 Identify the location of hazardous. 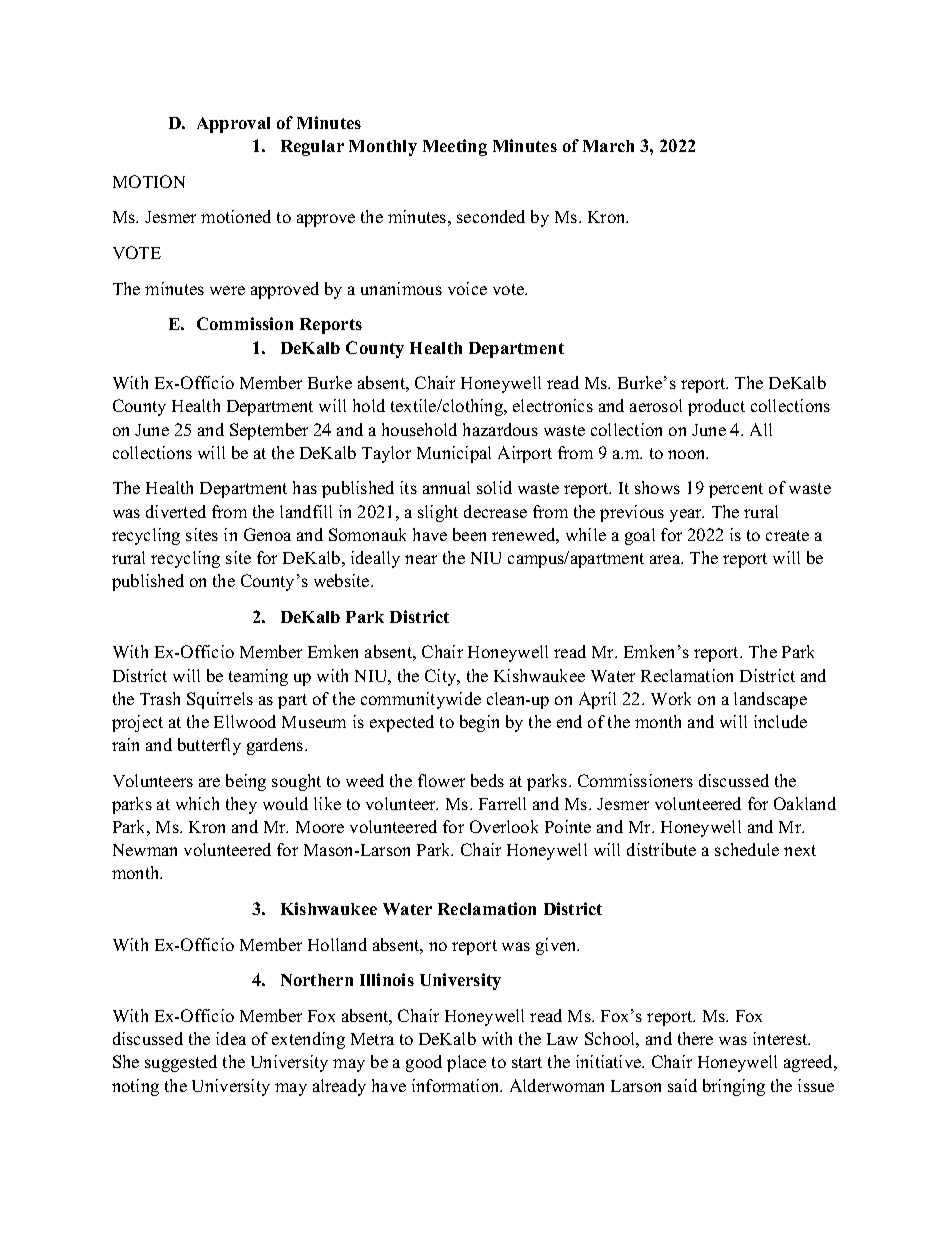
(500, 429).
